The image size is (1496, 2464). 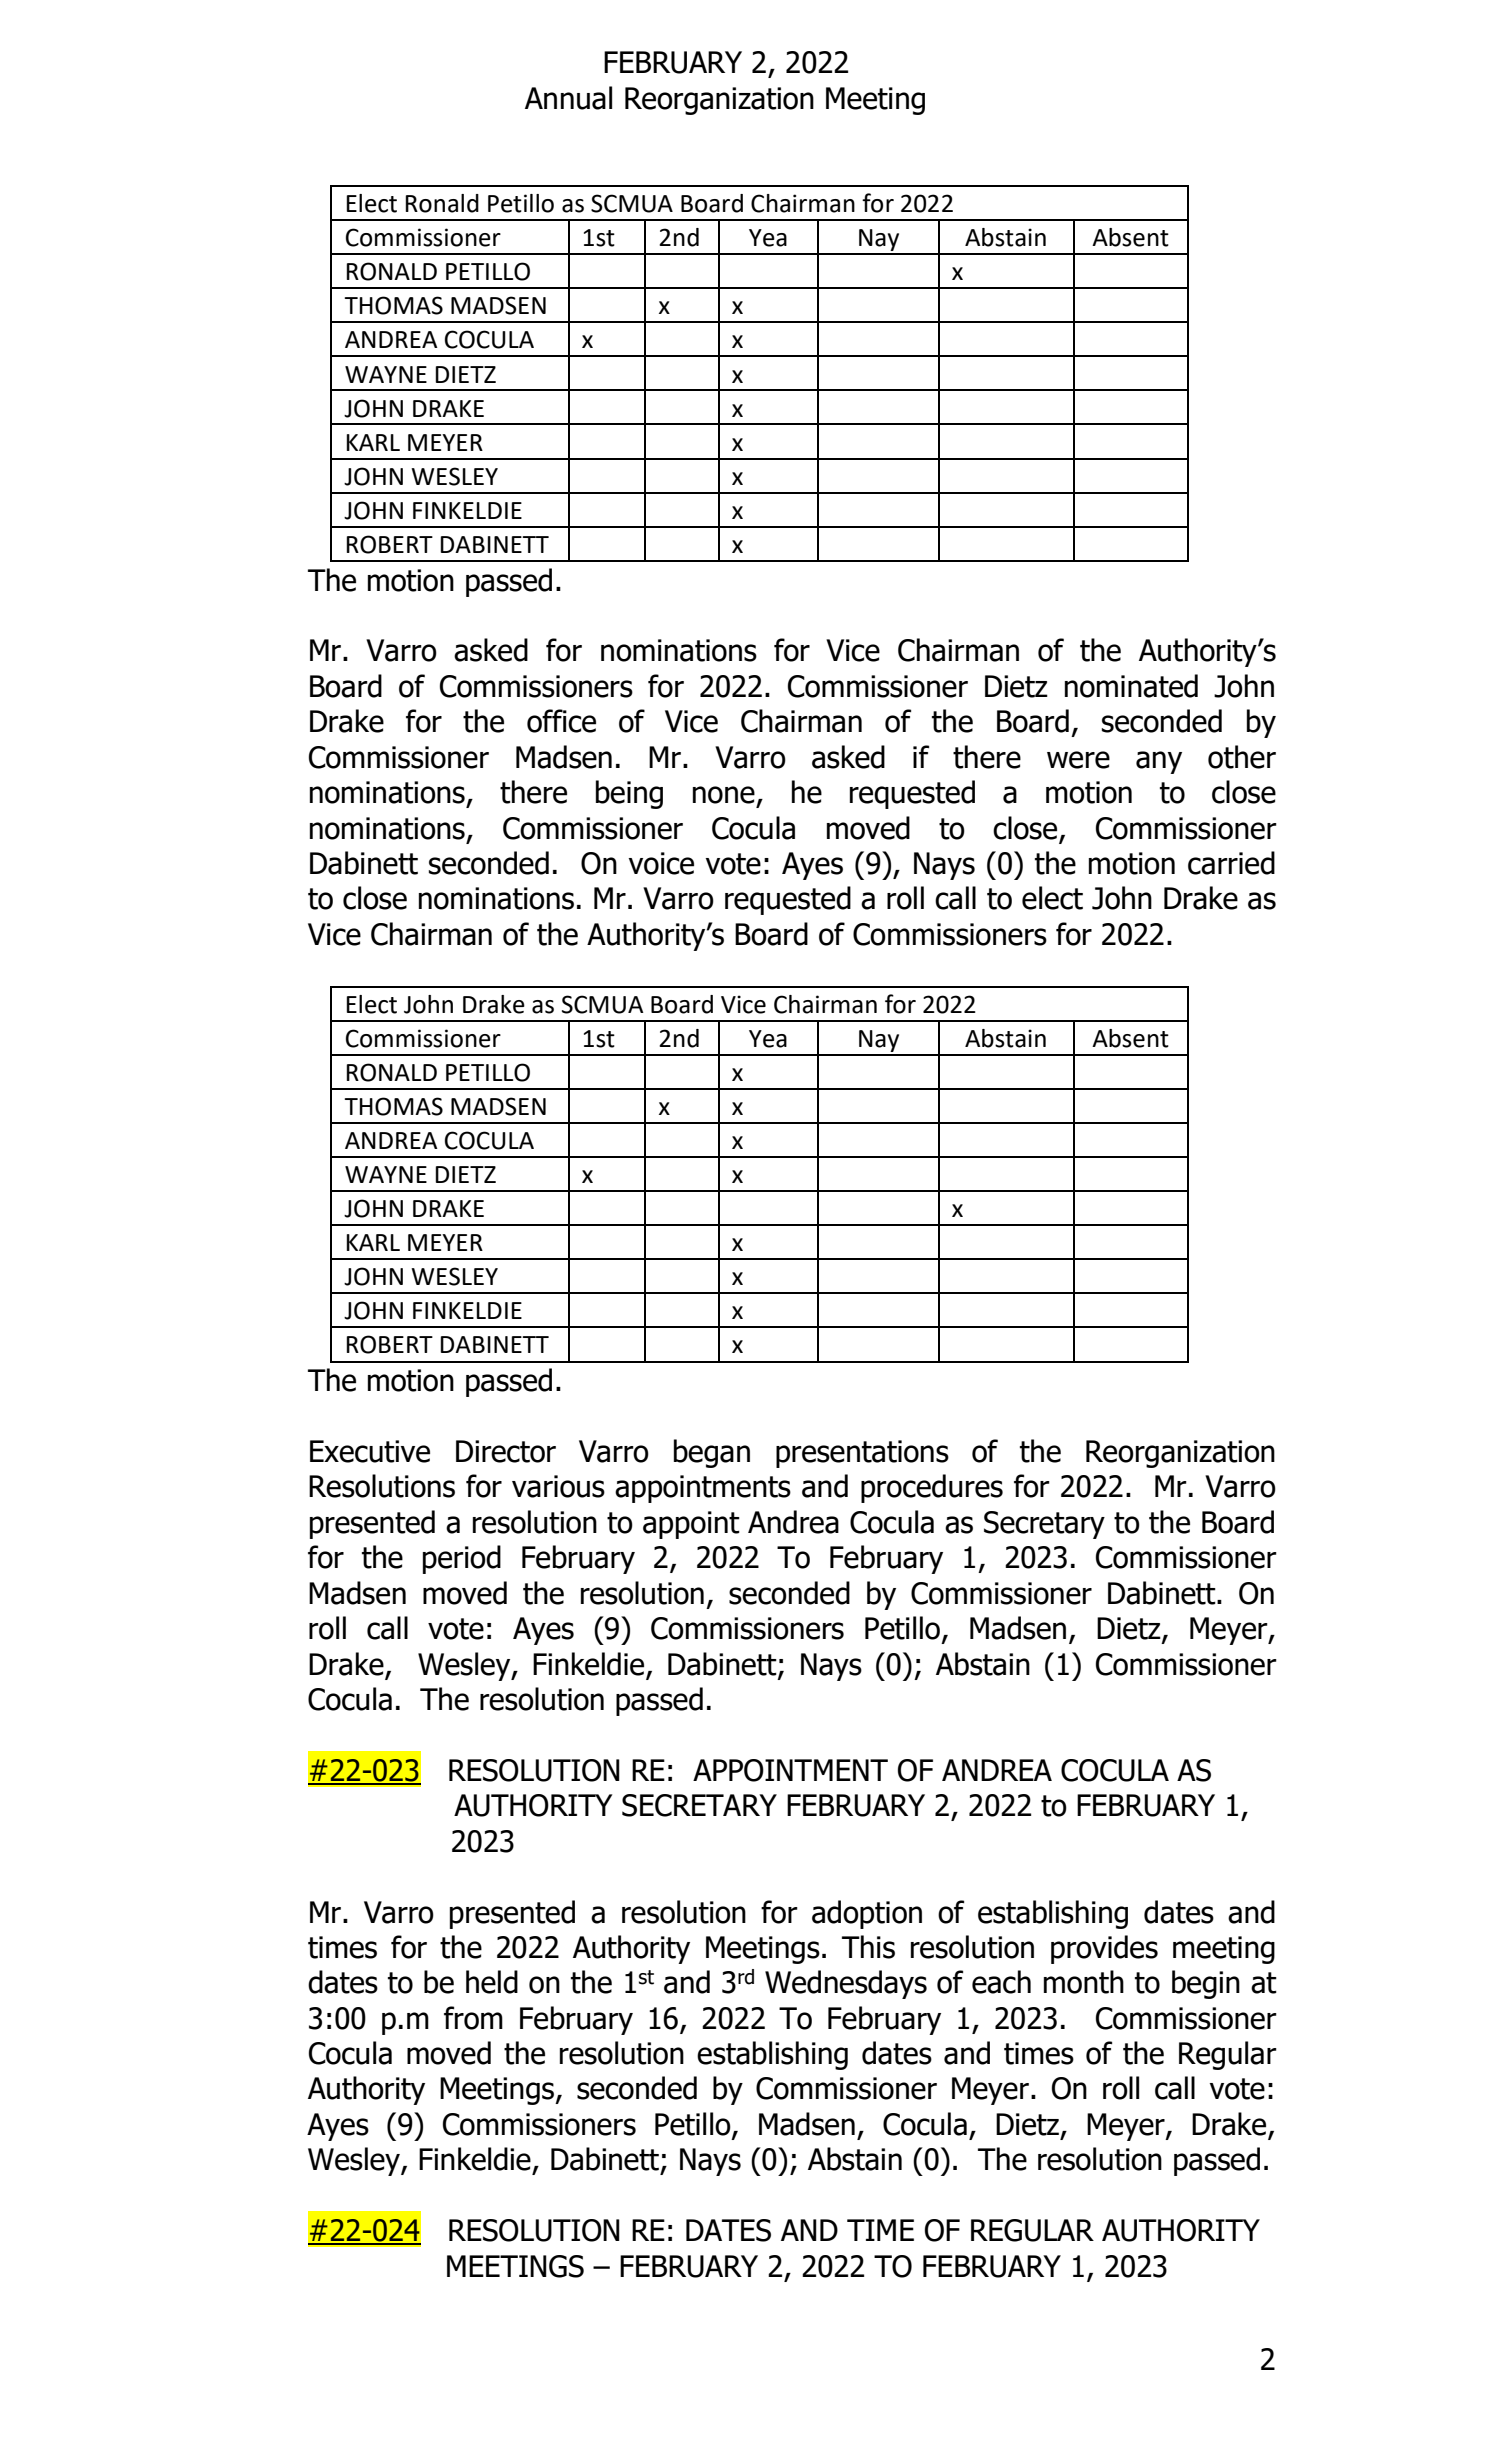 I want to click on provides, so click(x=1104, y=1949).
